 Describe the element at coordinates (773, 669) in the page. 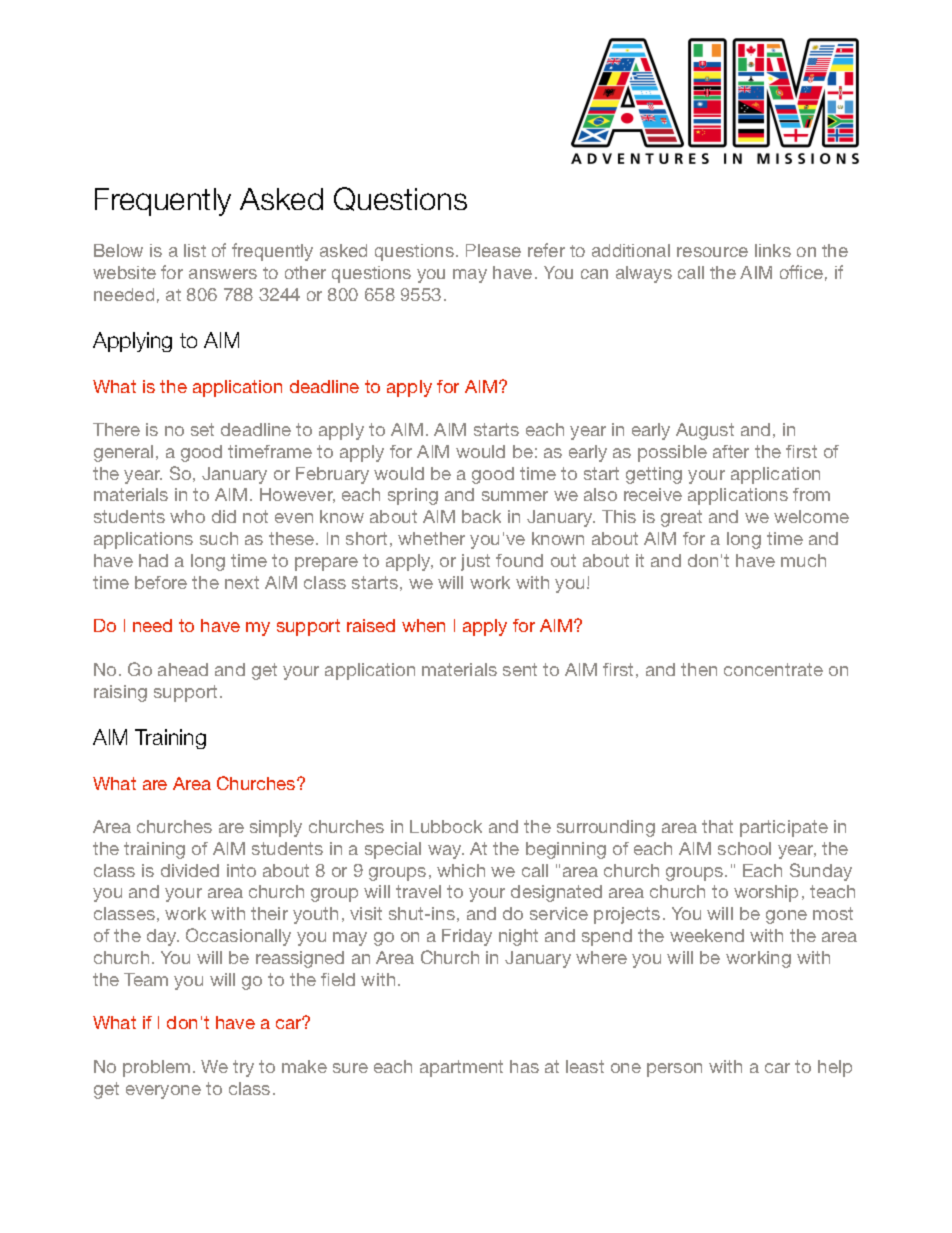

I see `concentrate` at that location.
